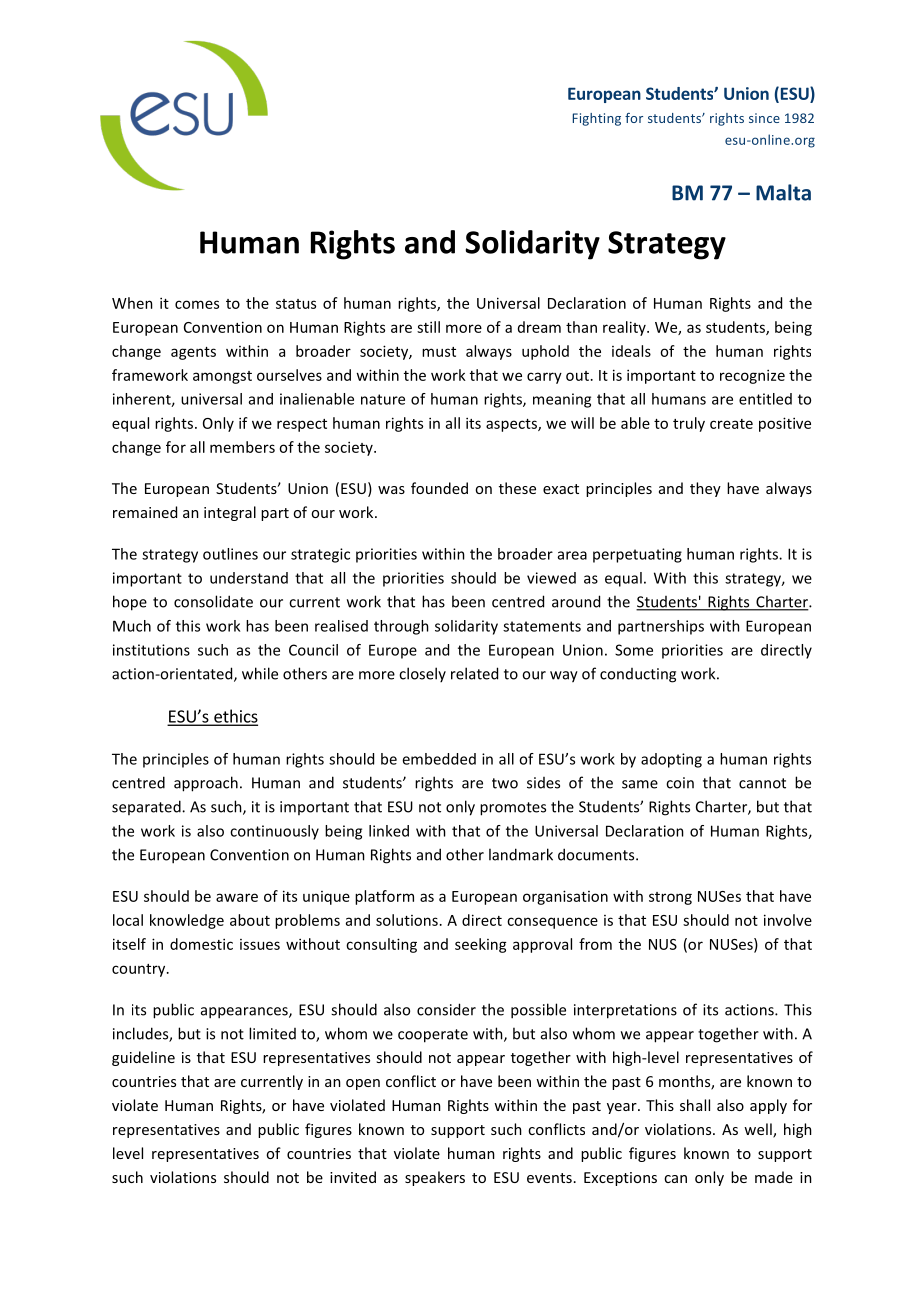 The width and height of the screenshot is (924, 1307). Describe the element at coordinates (151, 650) in the screenshot. I see `institutions` at that location.
